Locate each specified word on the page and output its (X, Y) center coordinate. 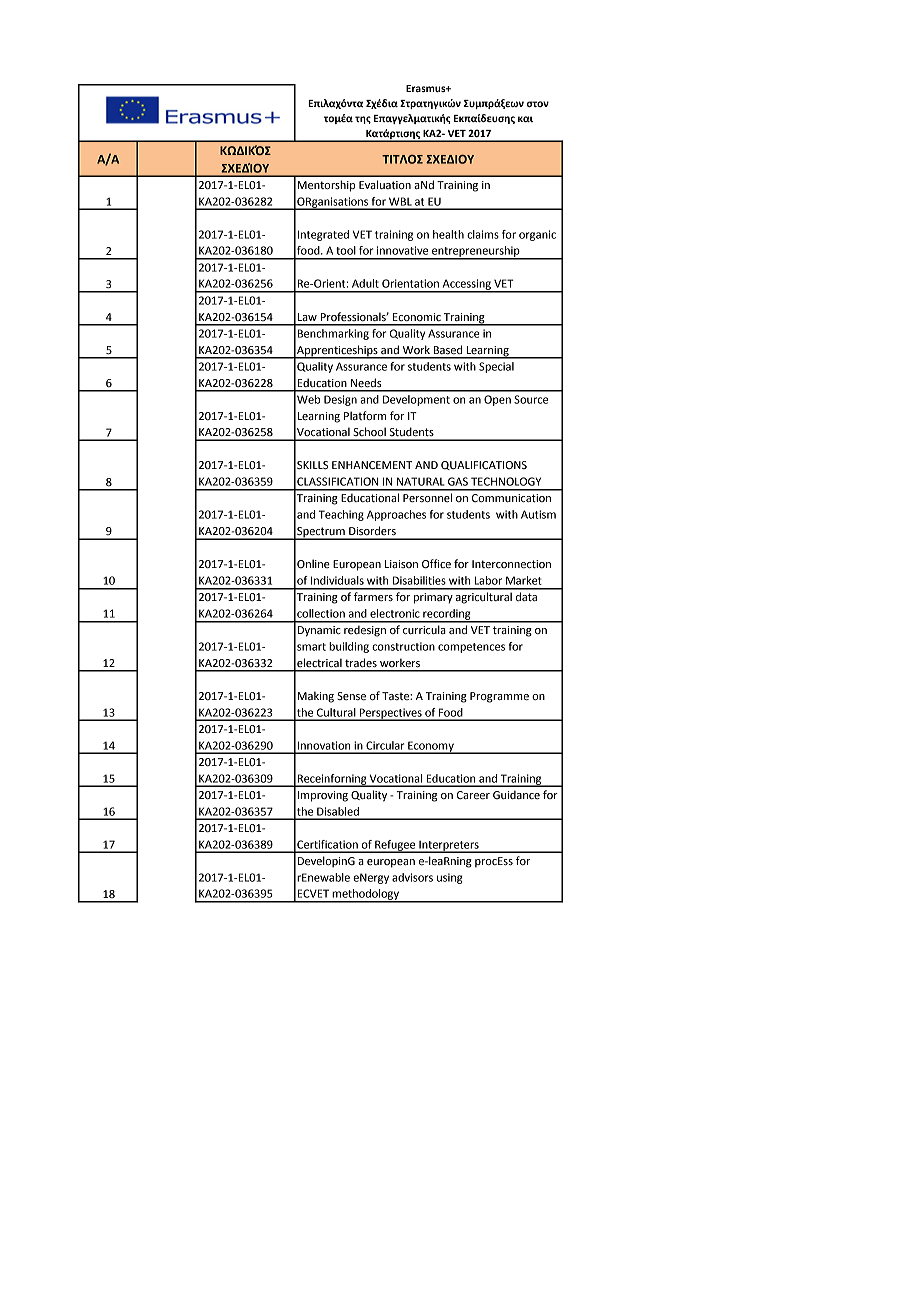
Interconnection (511, 564)
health (448, 234)
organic (537, 235)
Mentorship (326, 186)
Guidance (516, 795)
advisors (412, 877)
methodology (366, 895)
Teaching (341, 515)
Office (436, 564)
